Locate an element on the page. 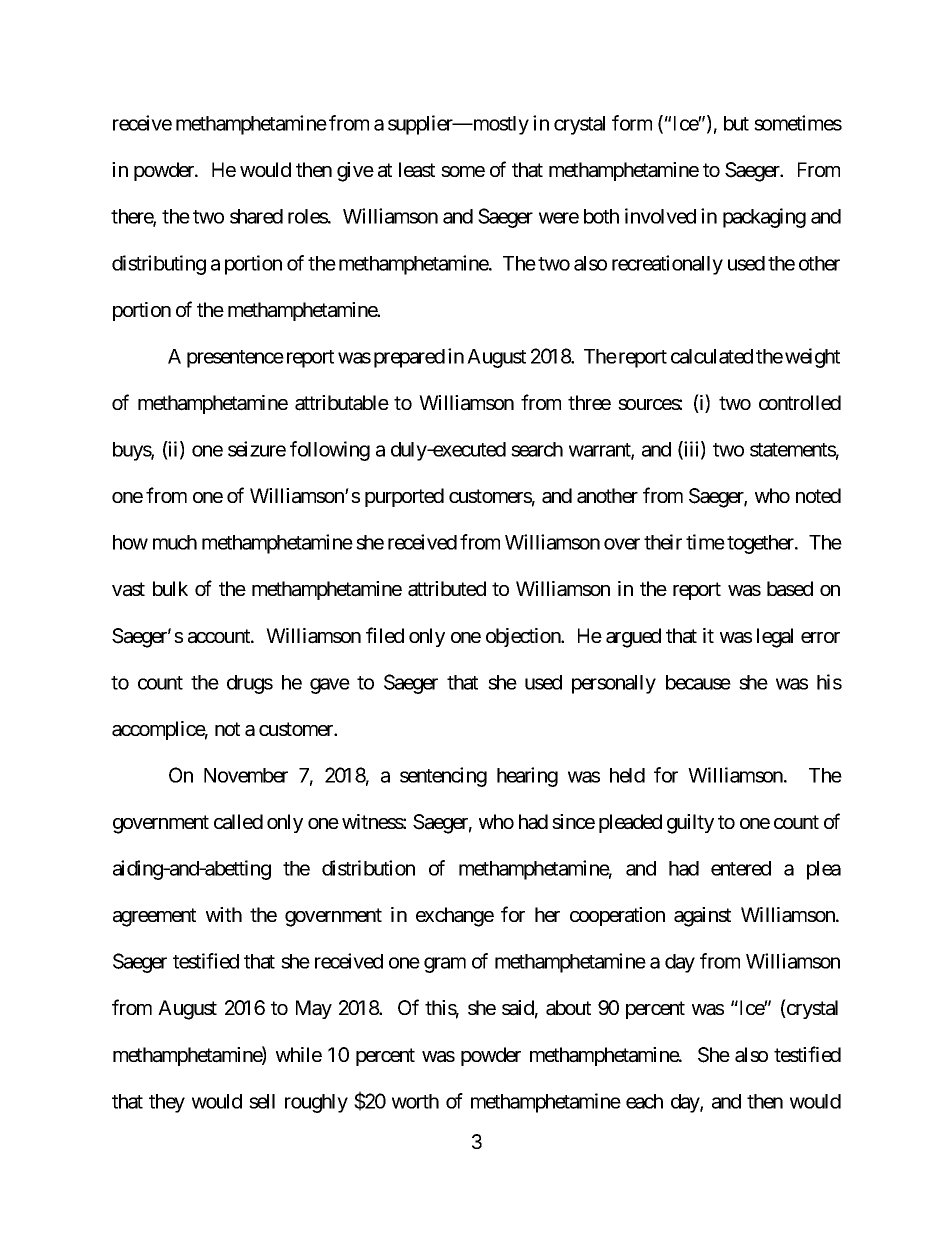 The width and height of the image is (952, 1233). packaging is located at coordinates (764, 218).
